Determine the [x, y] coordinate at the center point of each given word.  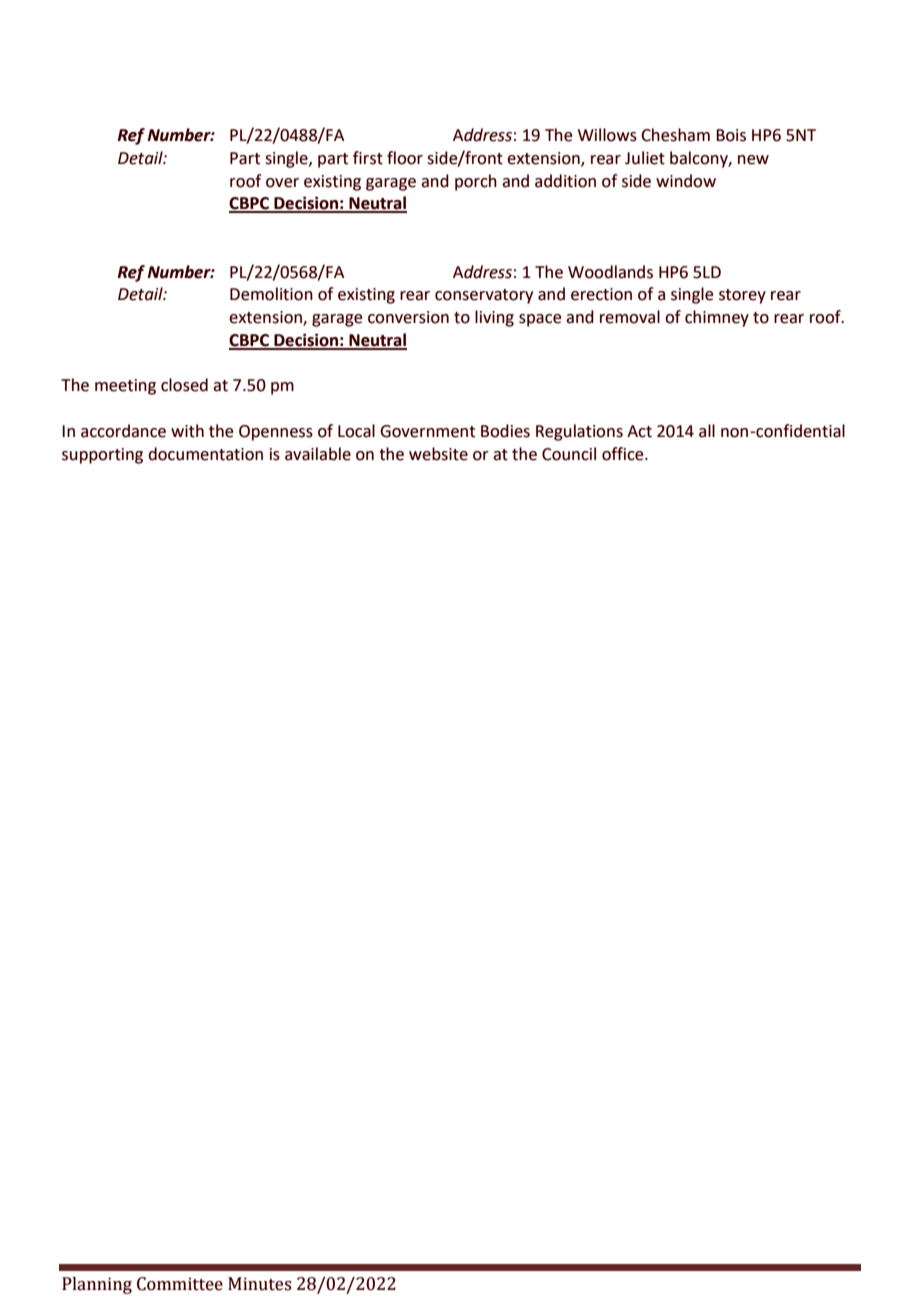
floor [405, 158]
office [624, 454]
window [686, 181]
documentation [205, 454]
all [707, 431]
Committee [180, 1284]
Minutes [260, 1284]
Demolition [271, 294]
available [318, 454]
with [187, 431]
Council [569, 454]
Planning [97, 1285]
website [438, 454]
